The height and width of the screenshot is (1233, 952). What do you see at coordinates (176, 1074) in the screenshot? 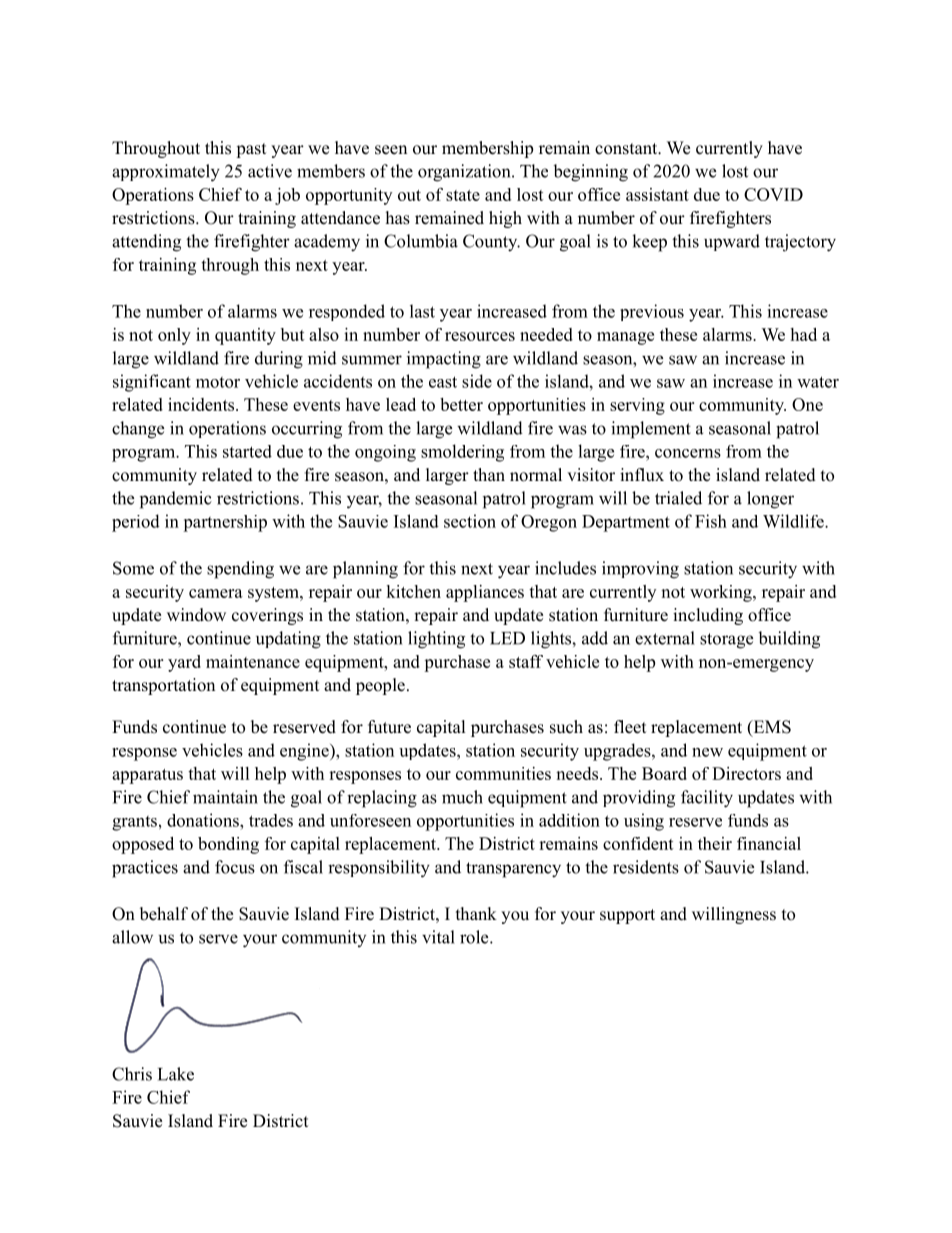
I see `Lake` at bounding box center [176, 1074].
